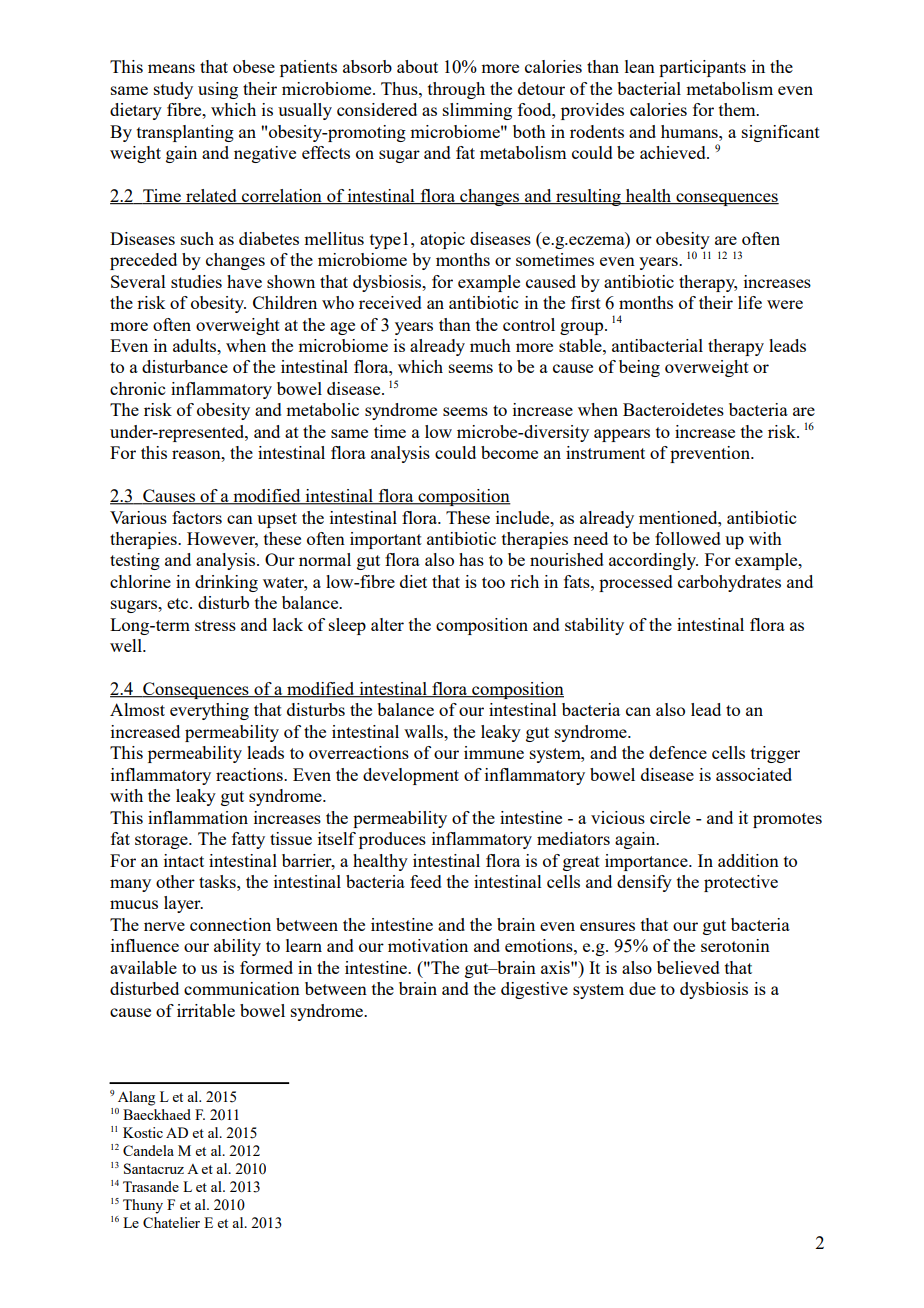 This image has width=924, height=1308. Describe the element at coordinates (209, 711) in the image. I see `everything` at that location.
